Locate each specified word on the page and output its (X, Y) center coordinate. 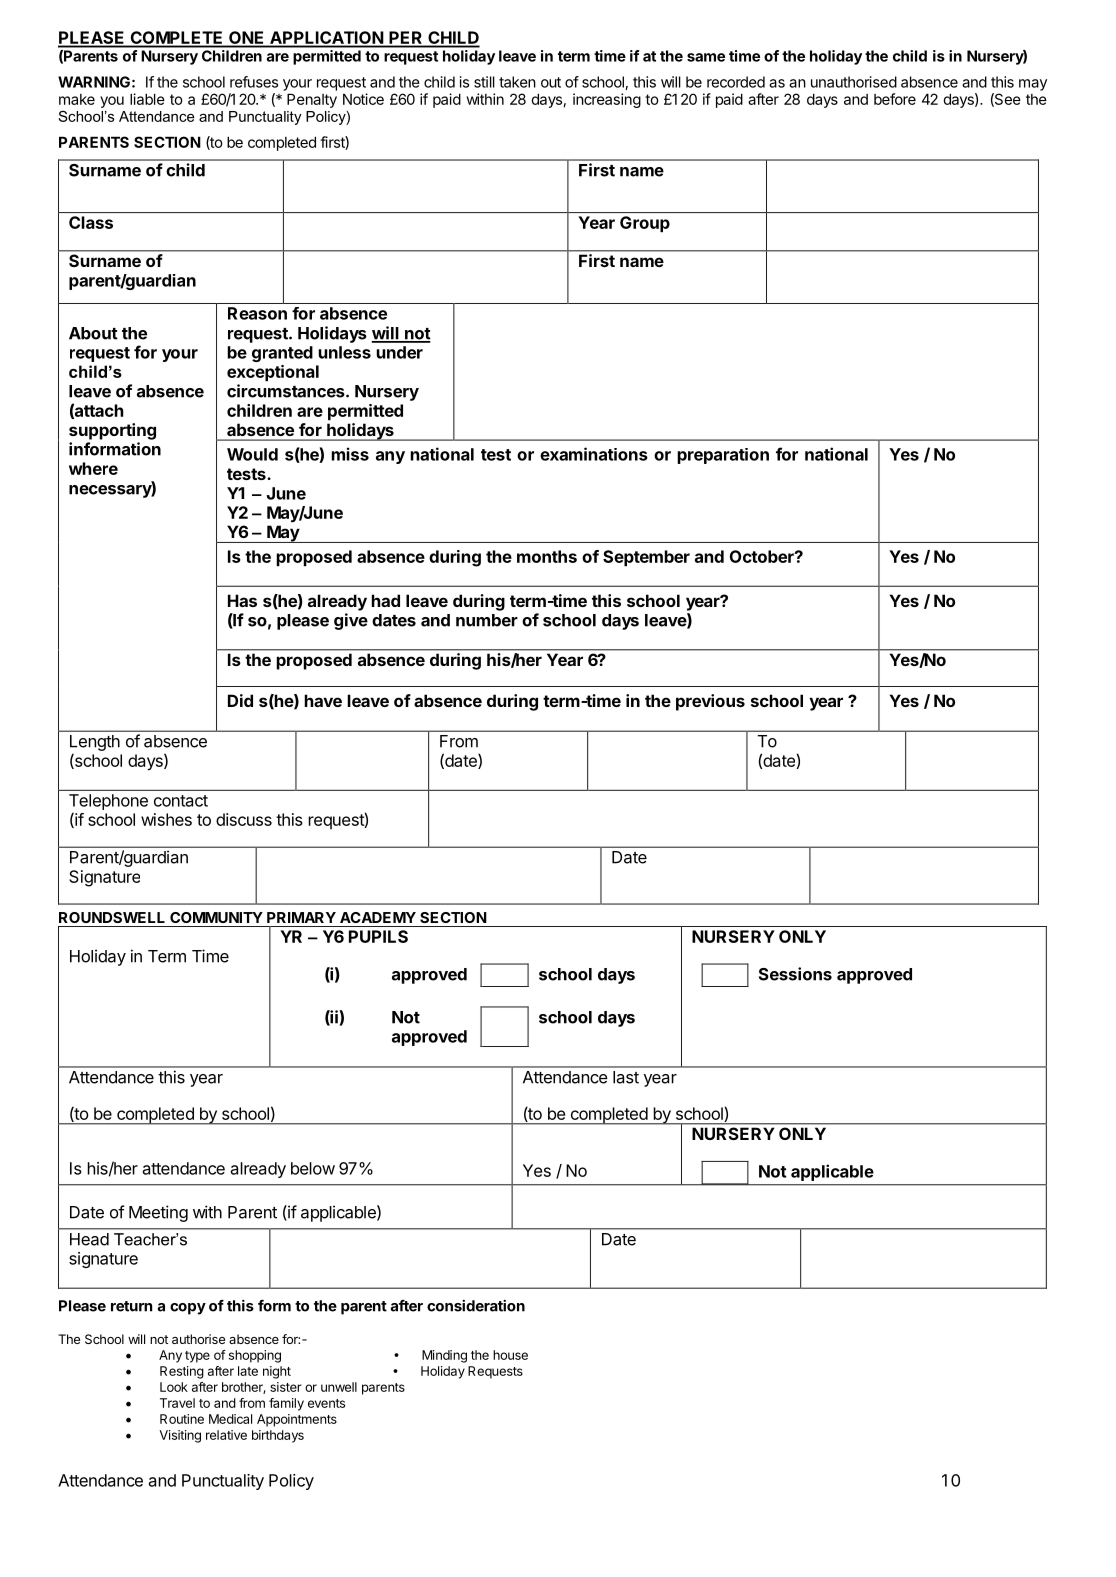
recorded (736, 82)
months (547, 556)
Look (174, 1387)
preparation (723, 456)
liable (147, 99)
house (510, 1355)
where (93, 468)
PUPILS (378, 936)
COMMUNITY (216, 917)
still (484, 82)
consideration (476, 1306)
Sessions (795, 974)
